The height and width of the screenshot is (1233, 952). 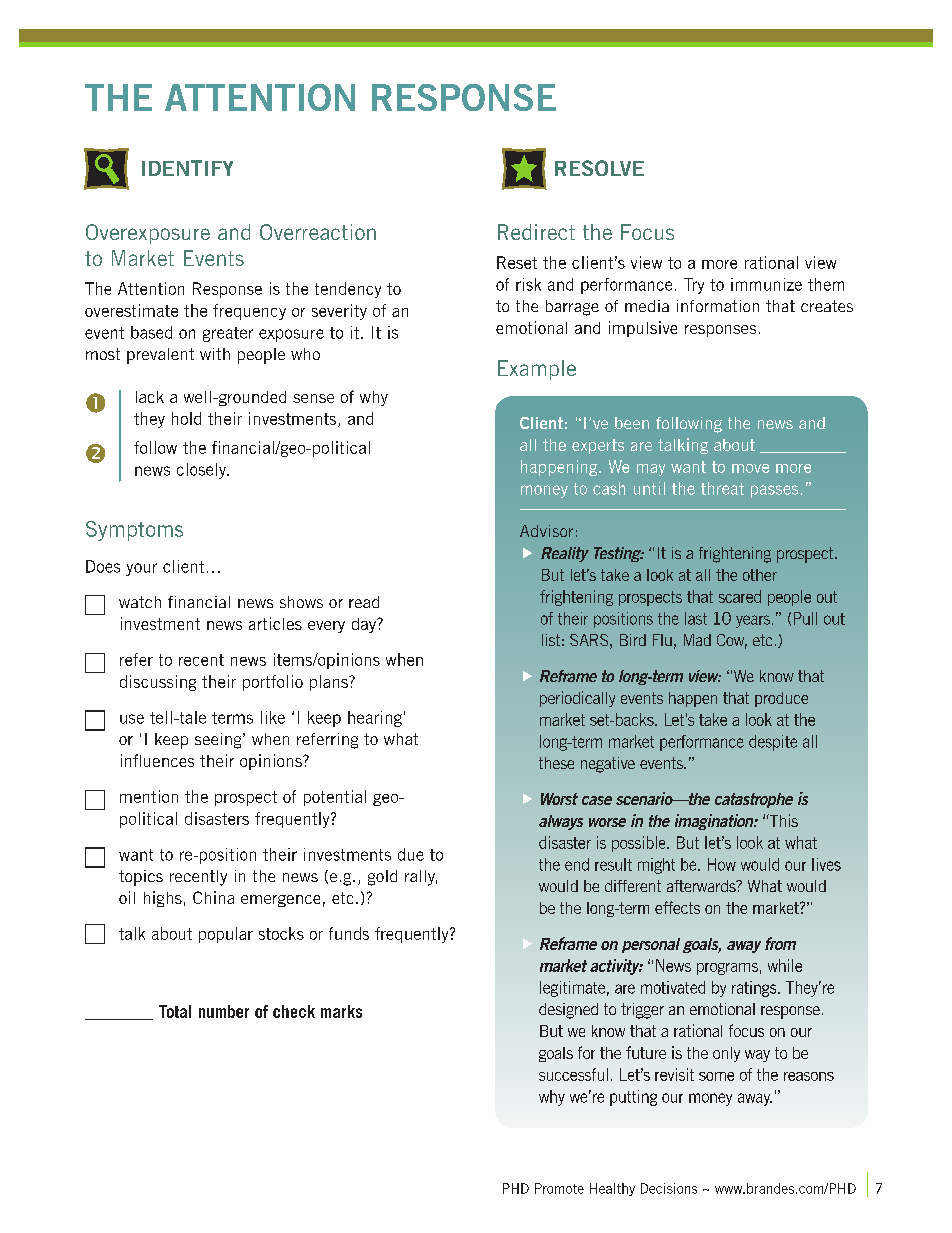 I want to click on hearing, so click(x=375, y=719).
